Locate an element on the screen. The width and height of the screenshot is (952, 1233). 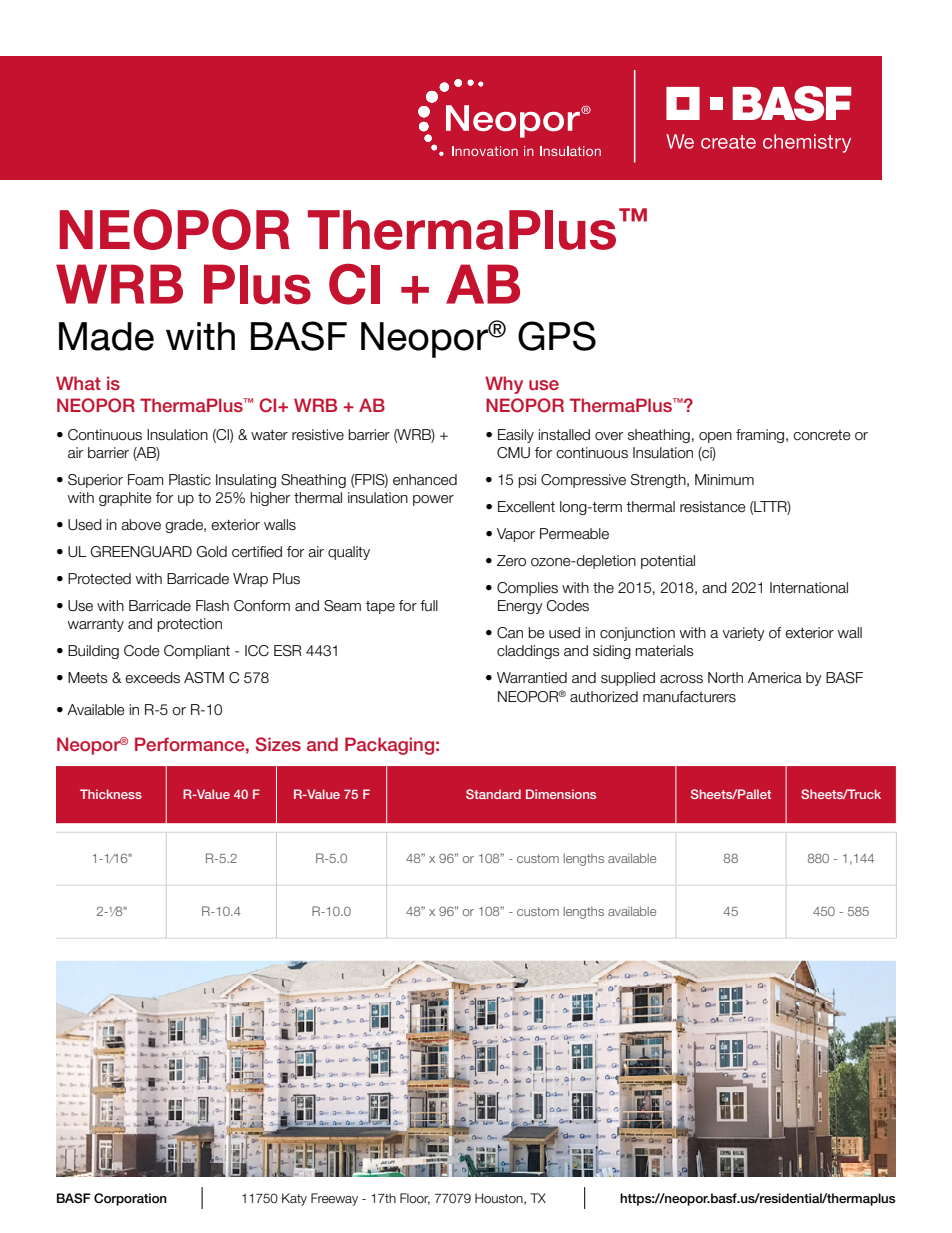
Corporation is located at coordinates (130, 1199).
